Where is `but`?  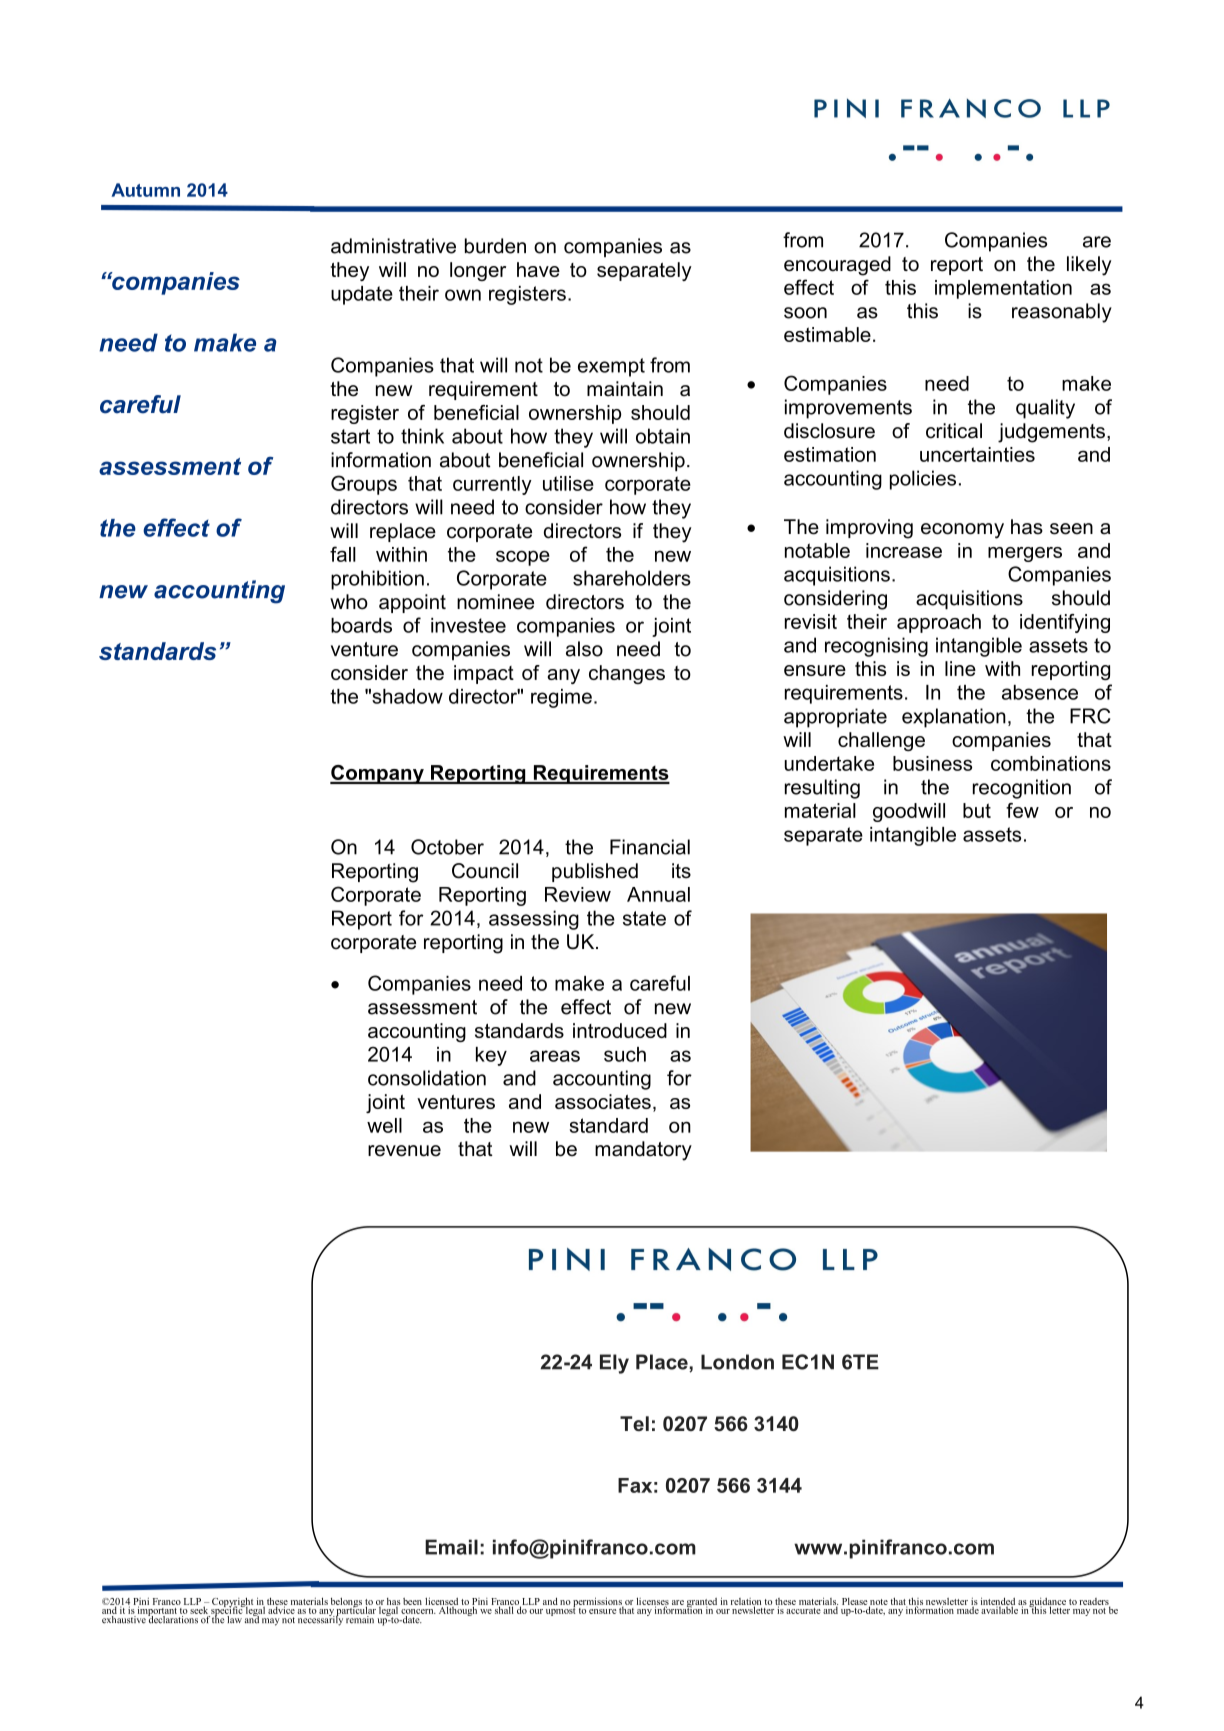
but is located at coordinates (977, 810).
